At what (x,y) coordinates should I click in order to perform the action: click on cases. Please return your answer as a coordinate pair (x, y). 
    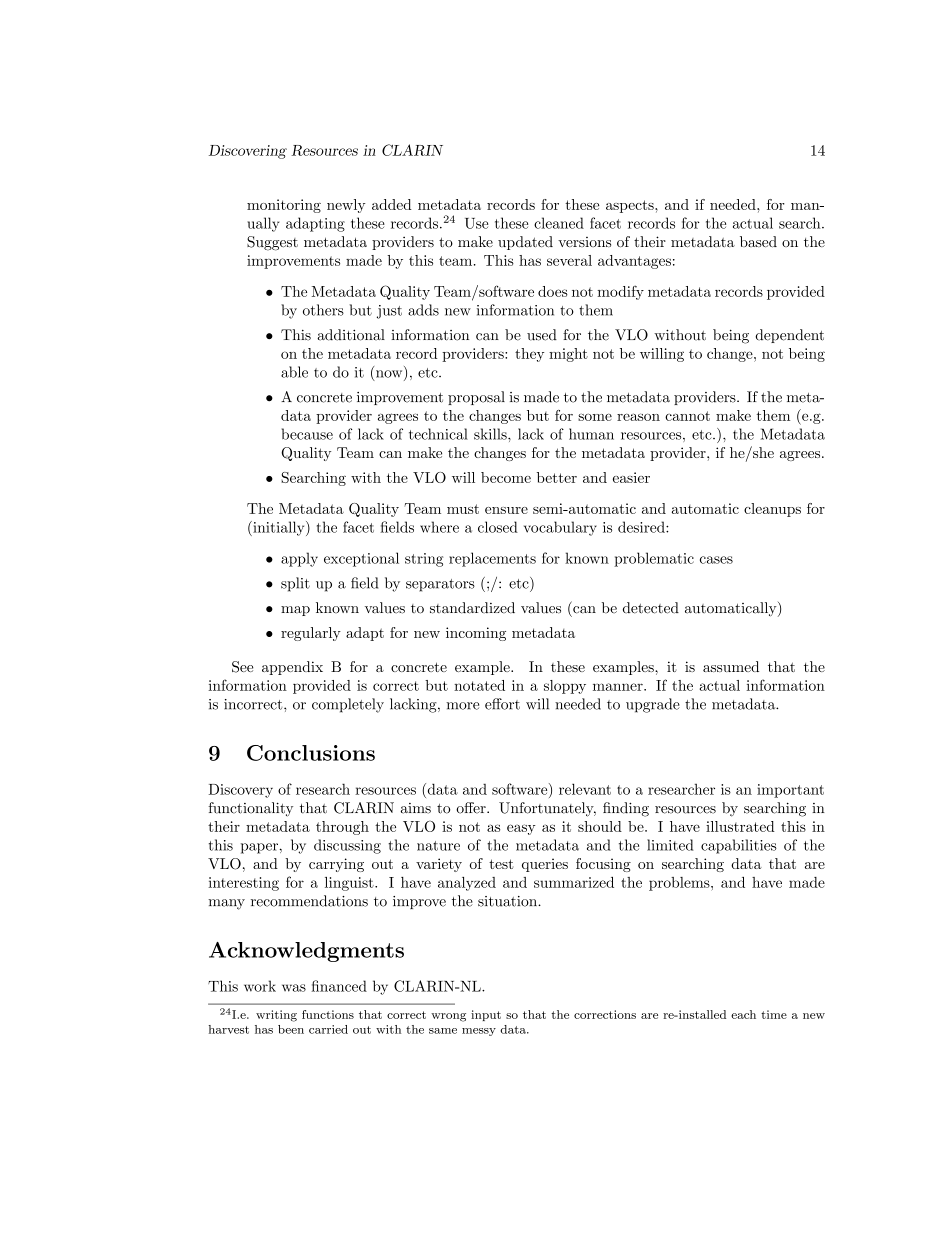
    Looking at the image, I should click on (716, 560).
